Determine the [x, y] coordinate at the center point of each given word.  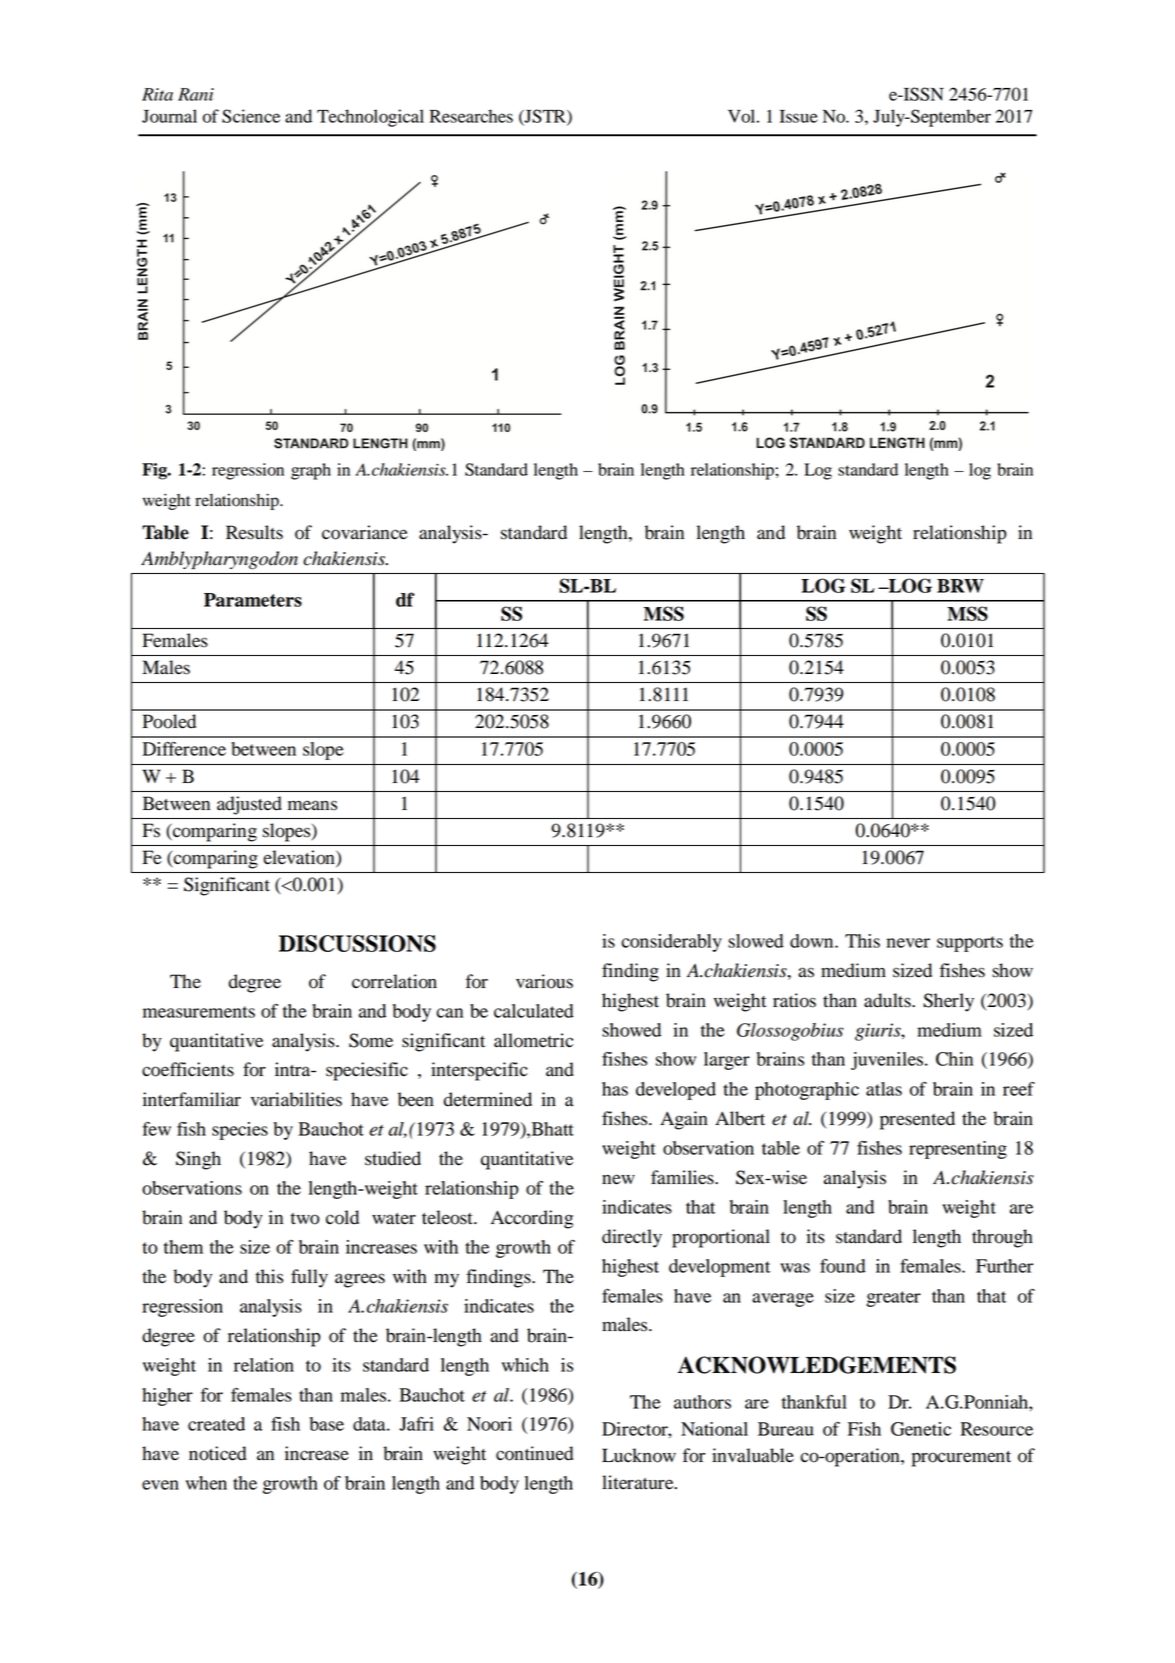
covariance [365, 532]
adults [888, 1000]
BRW [960, 586]
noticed [217, 1453]
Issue [799, 116]
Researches [471, 116]
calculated [534, 1011]
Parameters [253, 600]
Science [251, 116]
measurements [199, 1012]
